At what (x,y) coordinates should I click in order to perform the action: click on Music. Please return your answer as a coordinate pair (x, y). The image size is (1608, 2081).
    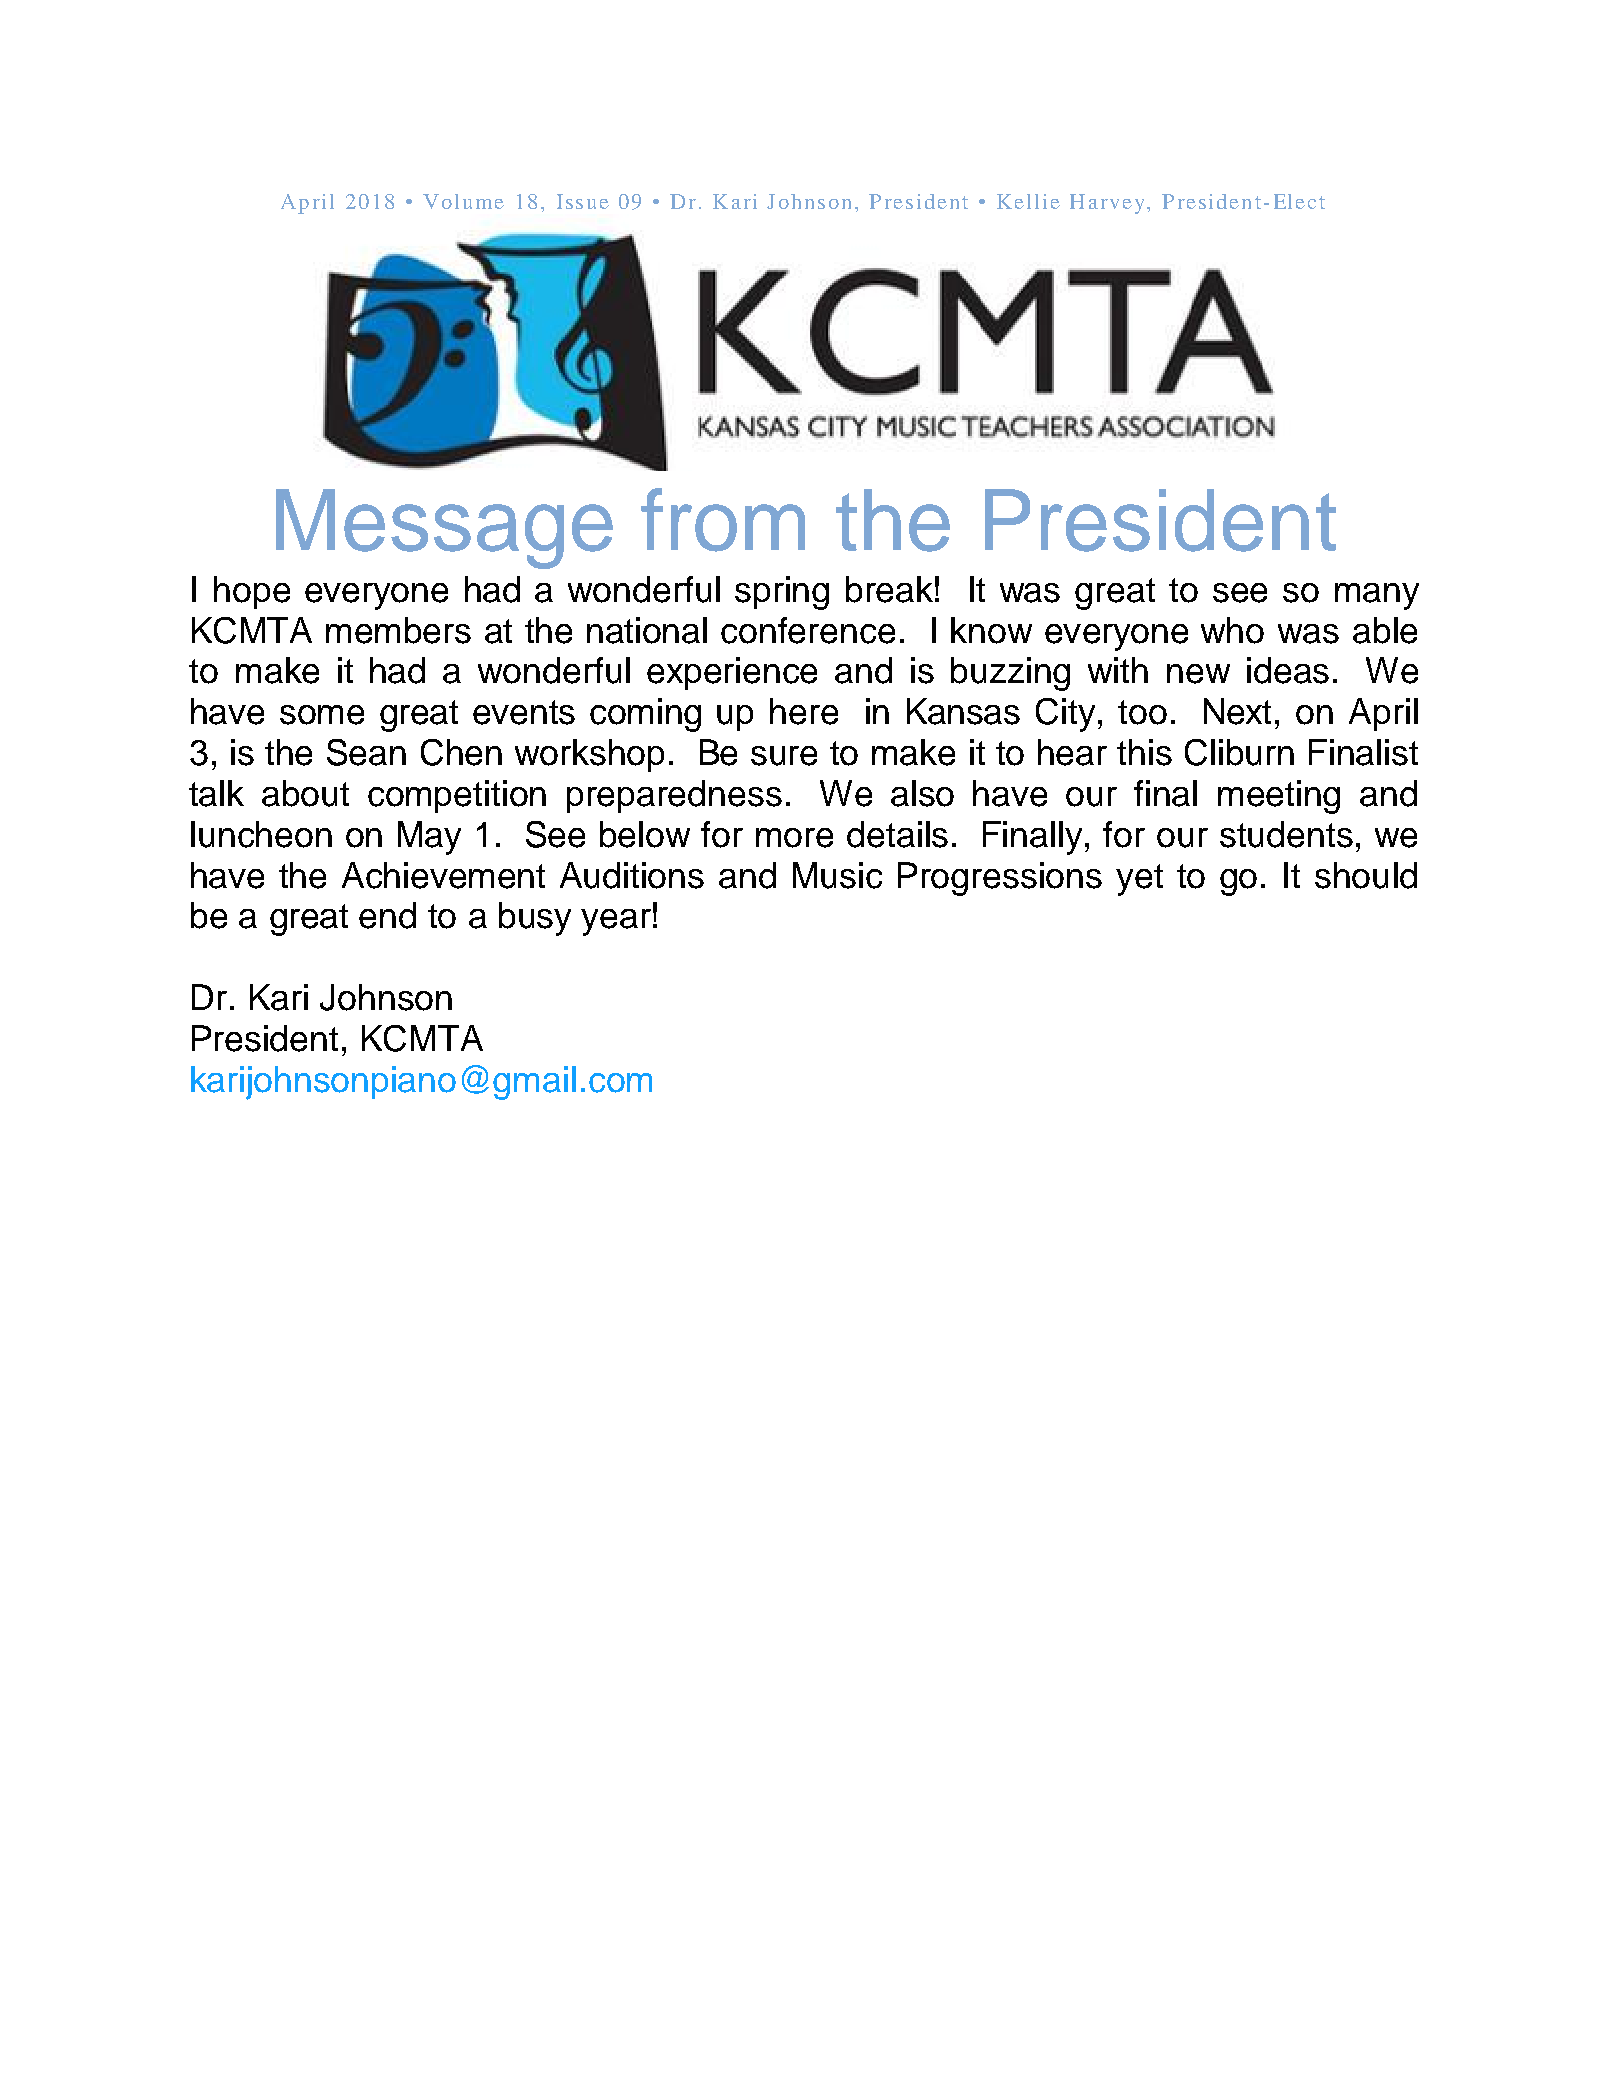
    Looking at the image, I should click on (837, 875).
